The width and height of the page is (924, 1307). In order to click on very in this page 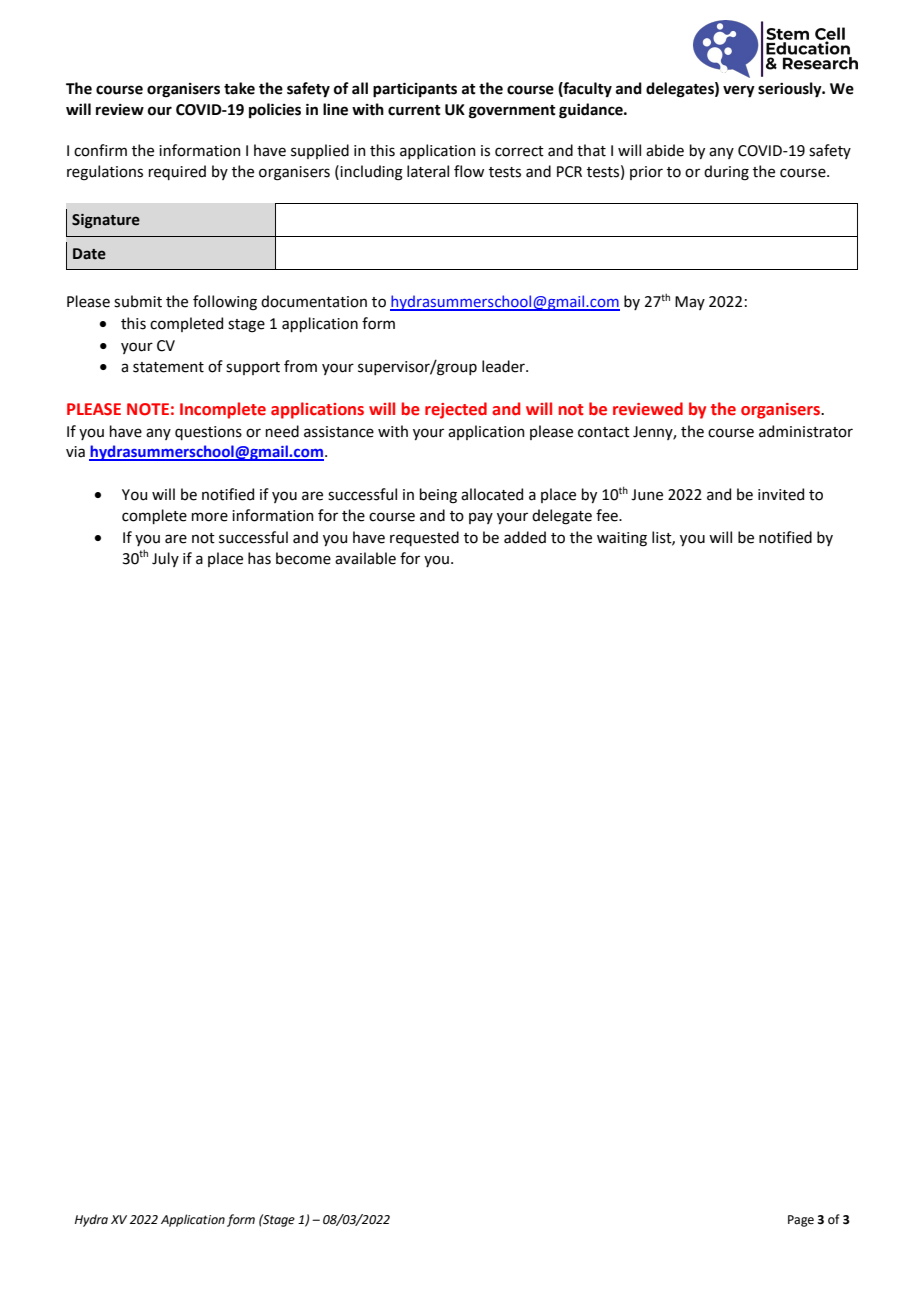, I will do `click(739, 91)`.
